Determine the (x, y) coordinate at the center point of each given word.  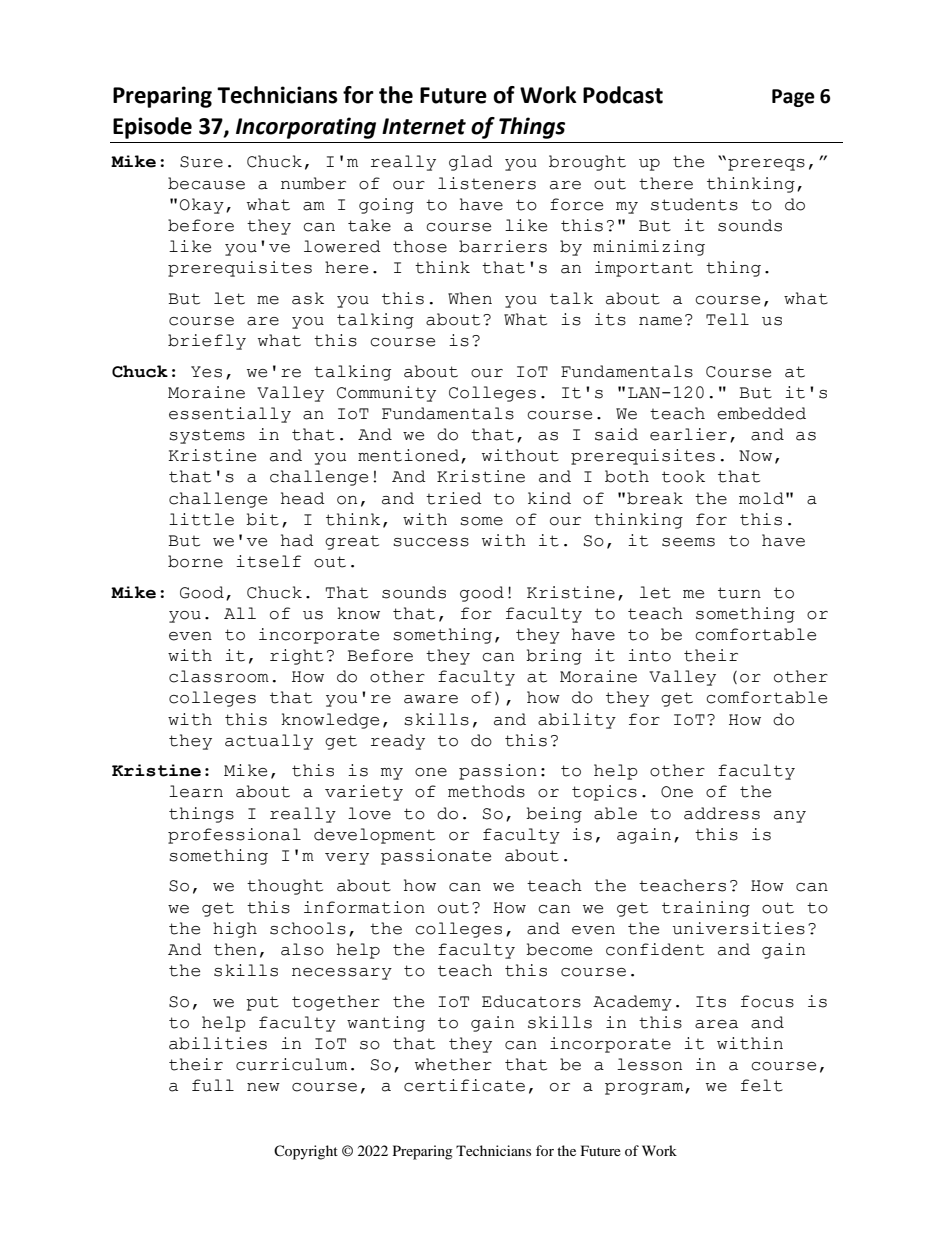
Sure (201, 162)
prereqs (766, 165)
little (201, 519)
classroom (219, 676)
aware (431, 699)
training (706, 909)
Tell (727, 319)
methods (486, 791)
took (683, 476)
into (649, 655)
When (470, 298)
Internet (424, 126)
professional (234, 836)
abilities (218, 1043)
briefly (207, 342)
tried (454, 498)
